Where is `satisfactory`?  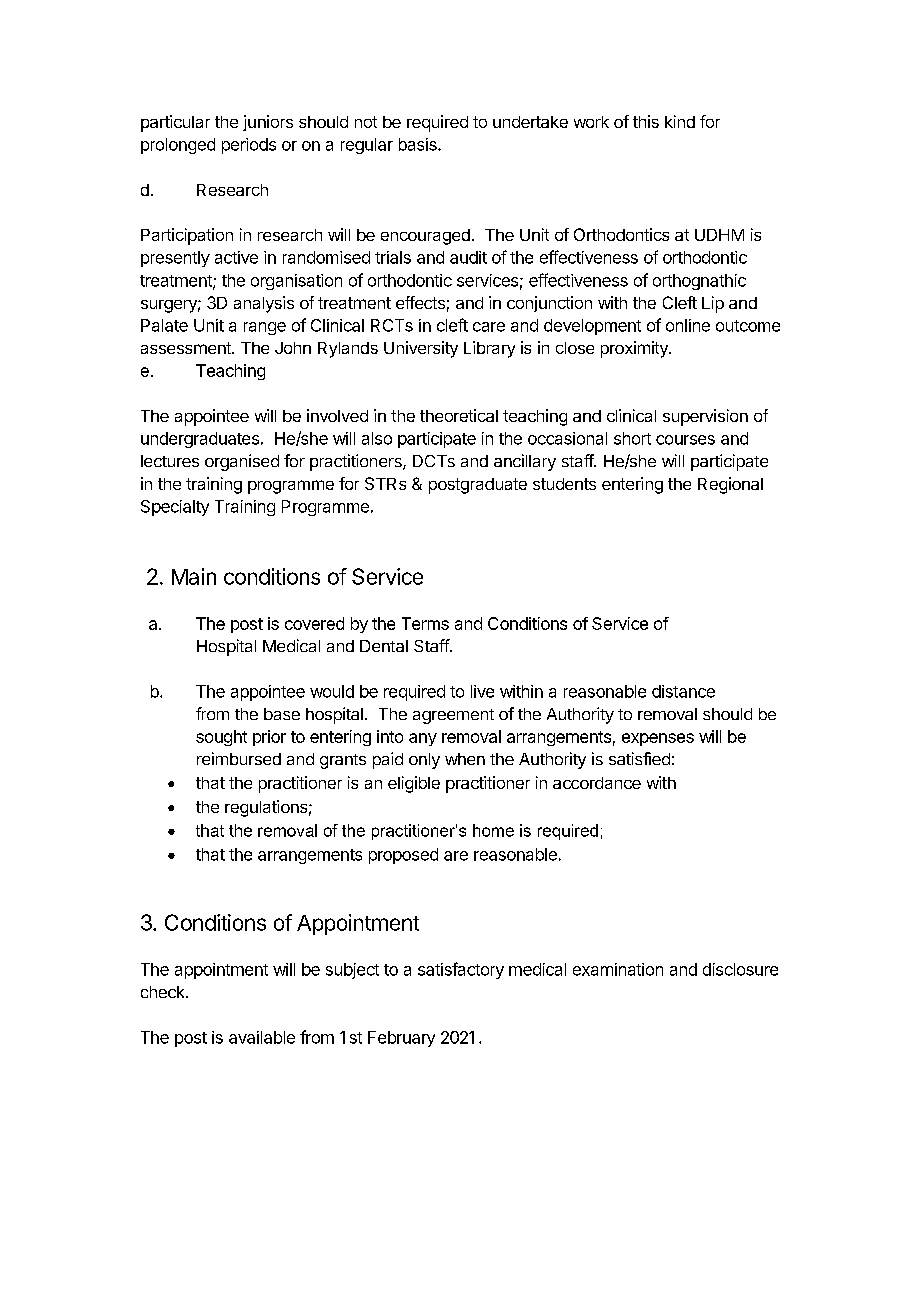 satisfactory is located at coordinates (461, 970).
